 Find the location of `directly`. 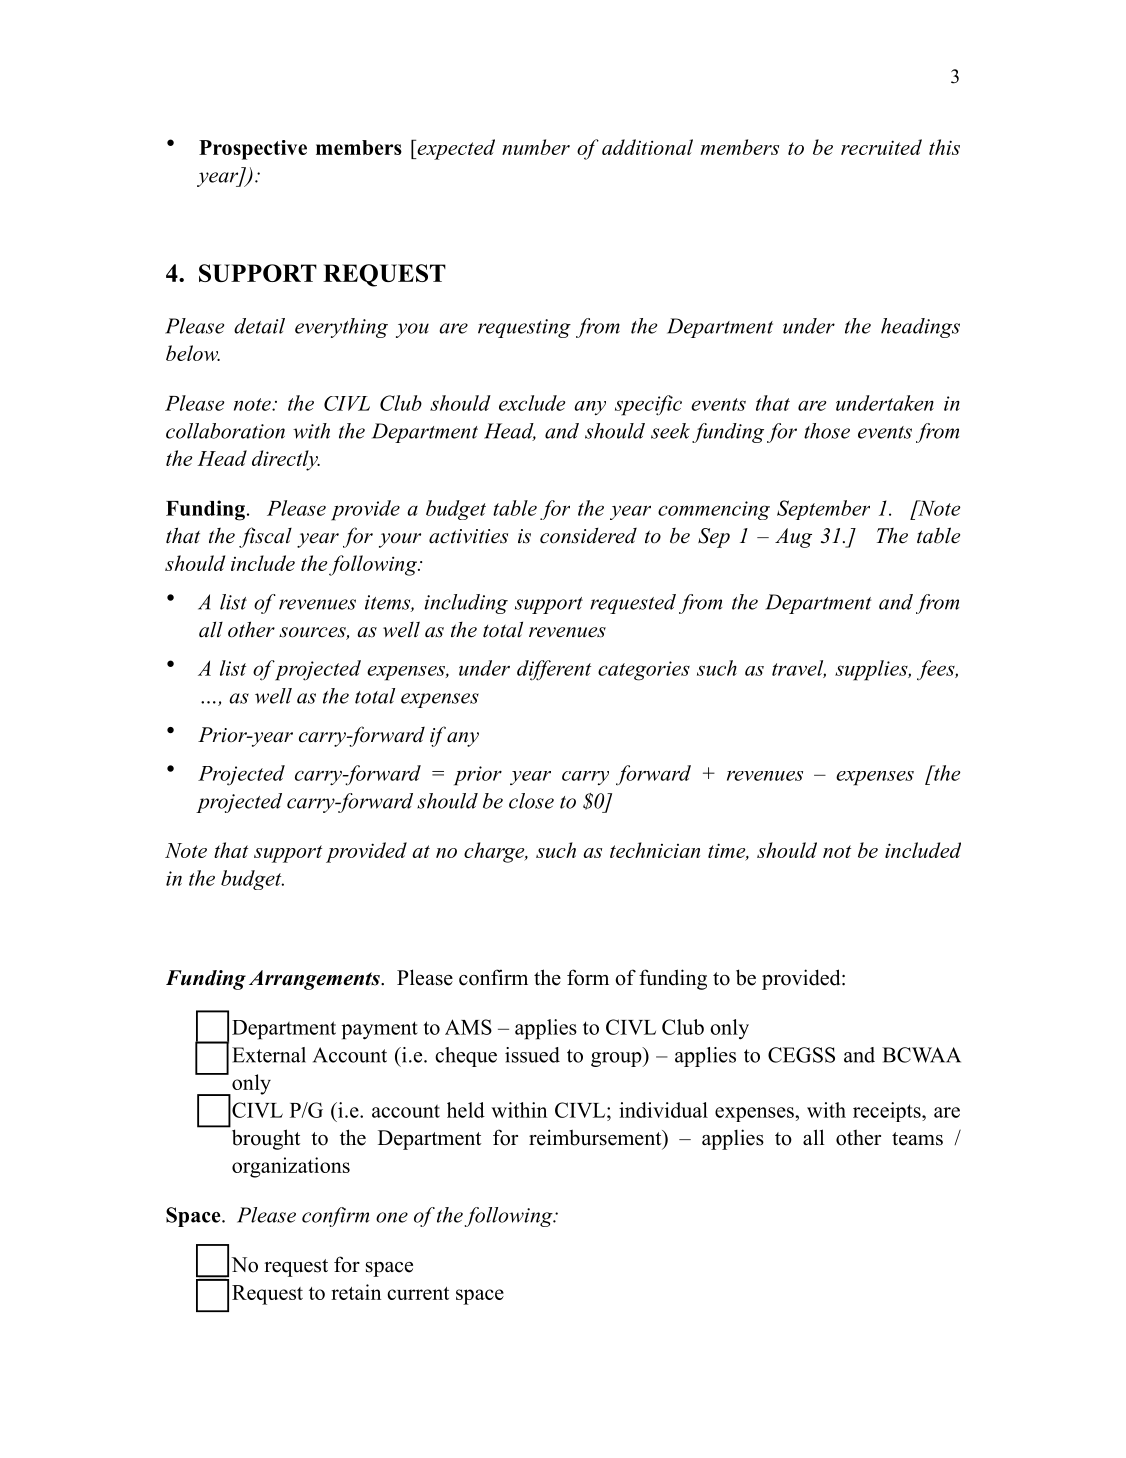

directly is located at coordinates (286, 460).
